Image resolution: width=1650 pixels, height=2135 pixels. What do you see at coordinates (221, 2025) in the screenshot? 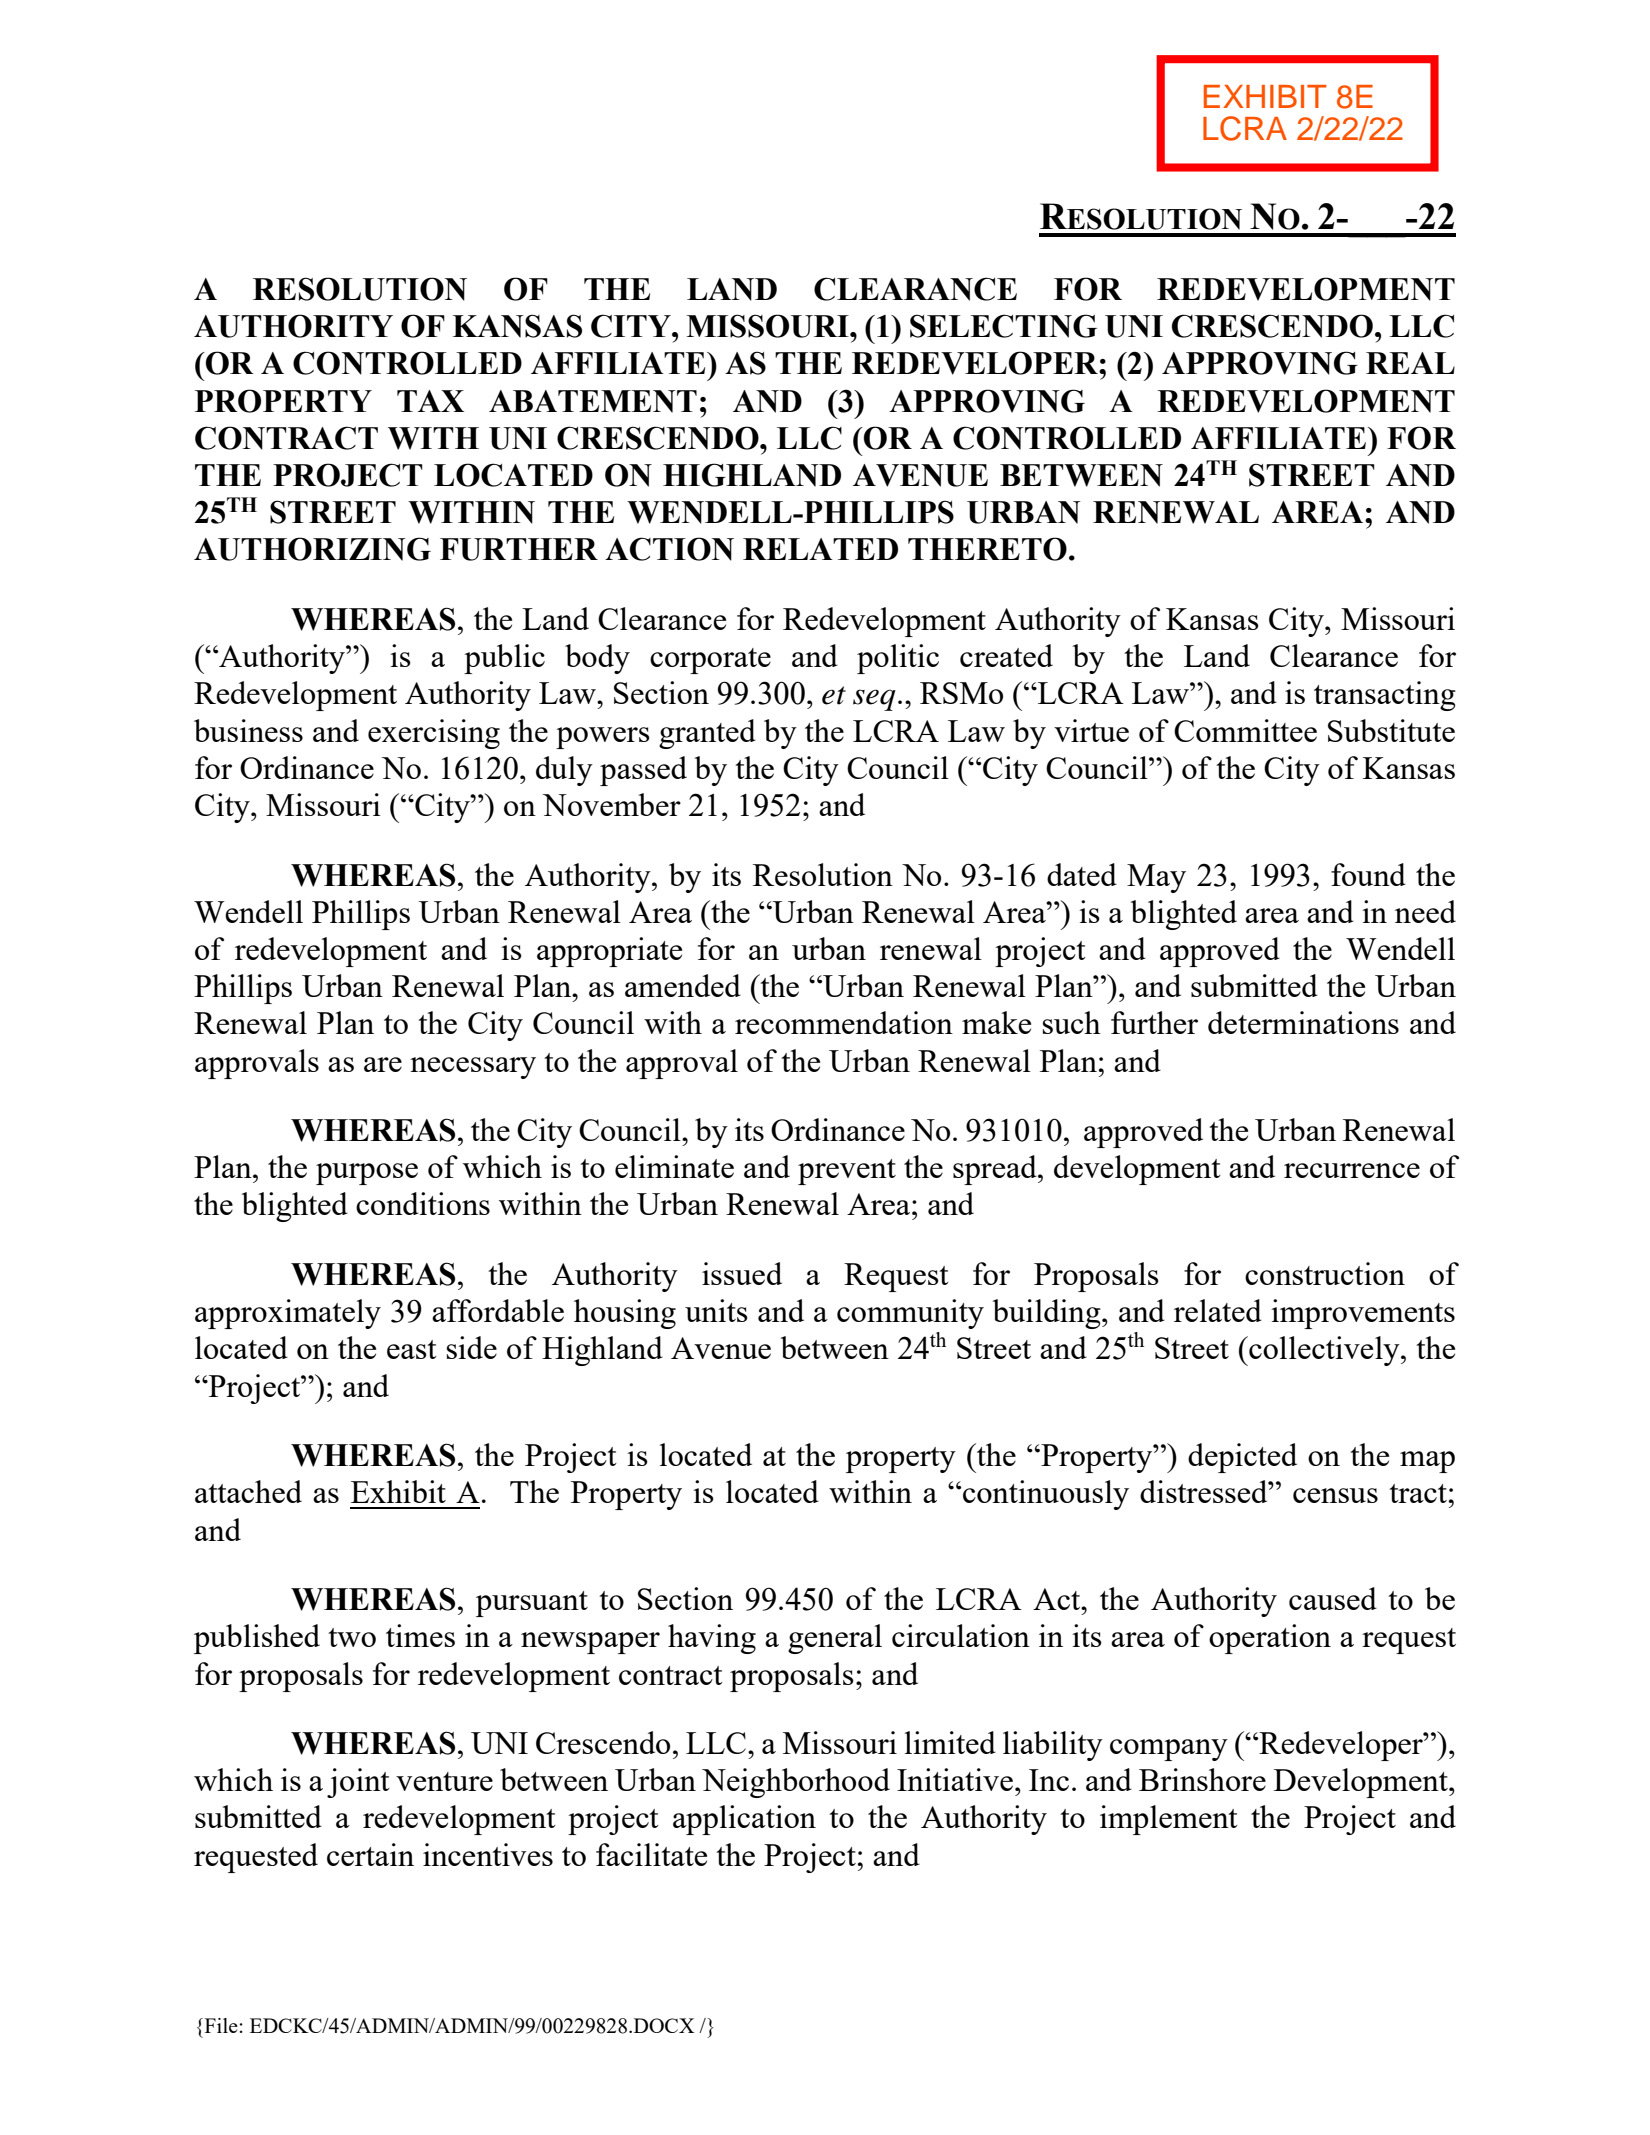
I see `File` at bounding box center [221, 2025].
